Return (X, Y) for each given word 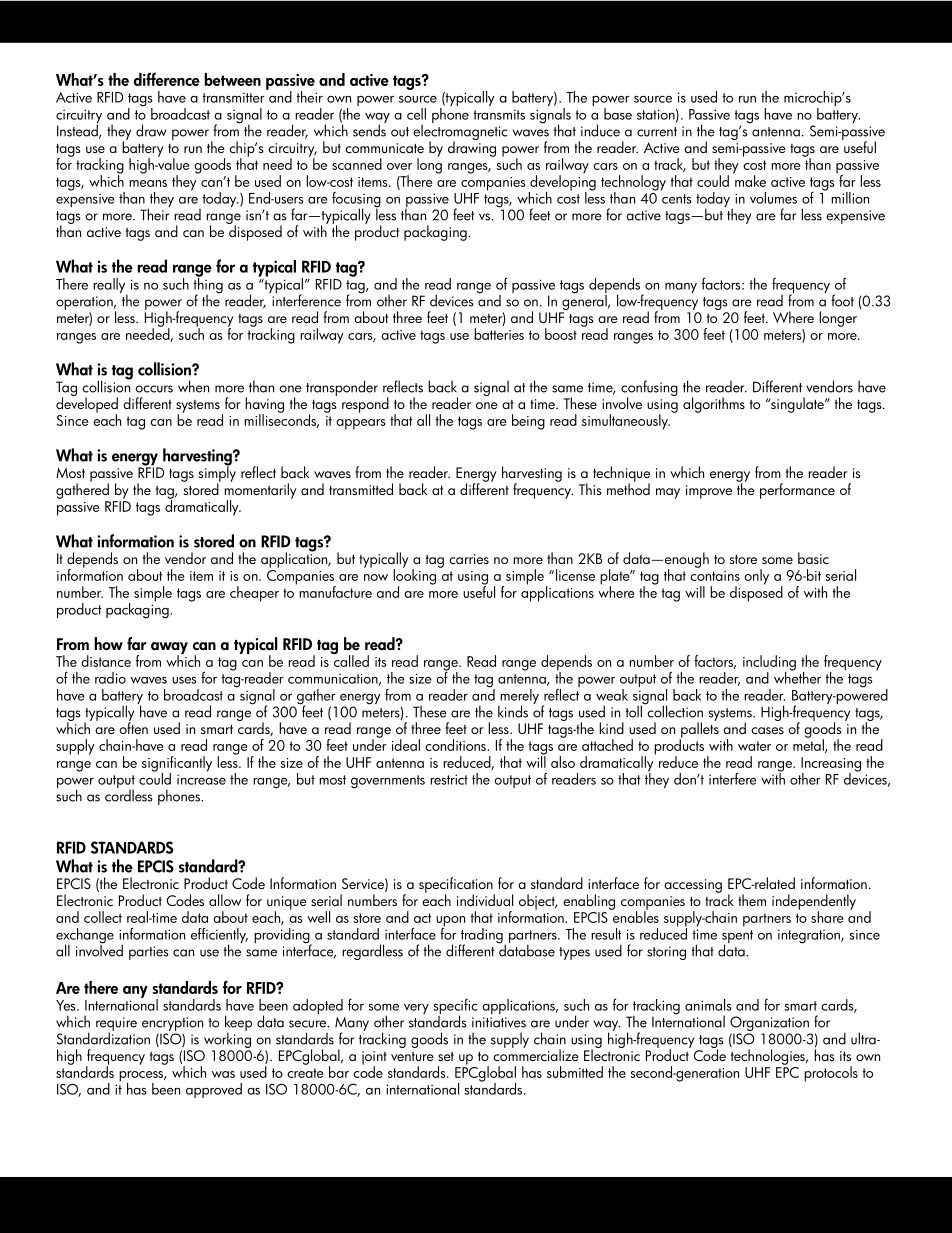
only (756, 577)
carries (469, 559)
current (657, 132)
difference (167, 79)
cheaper (254, 594)
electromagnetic (460, 132)
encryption (172, 1024)
